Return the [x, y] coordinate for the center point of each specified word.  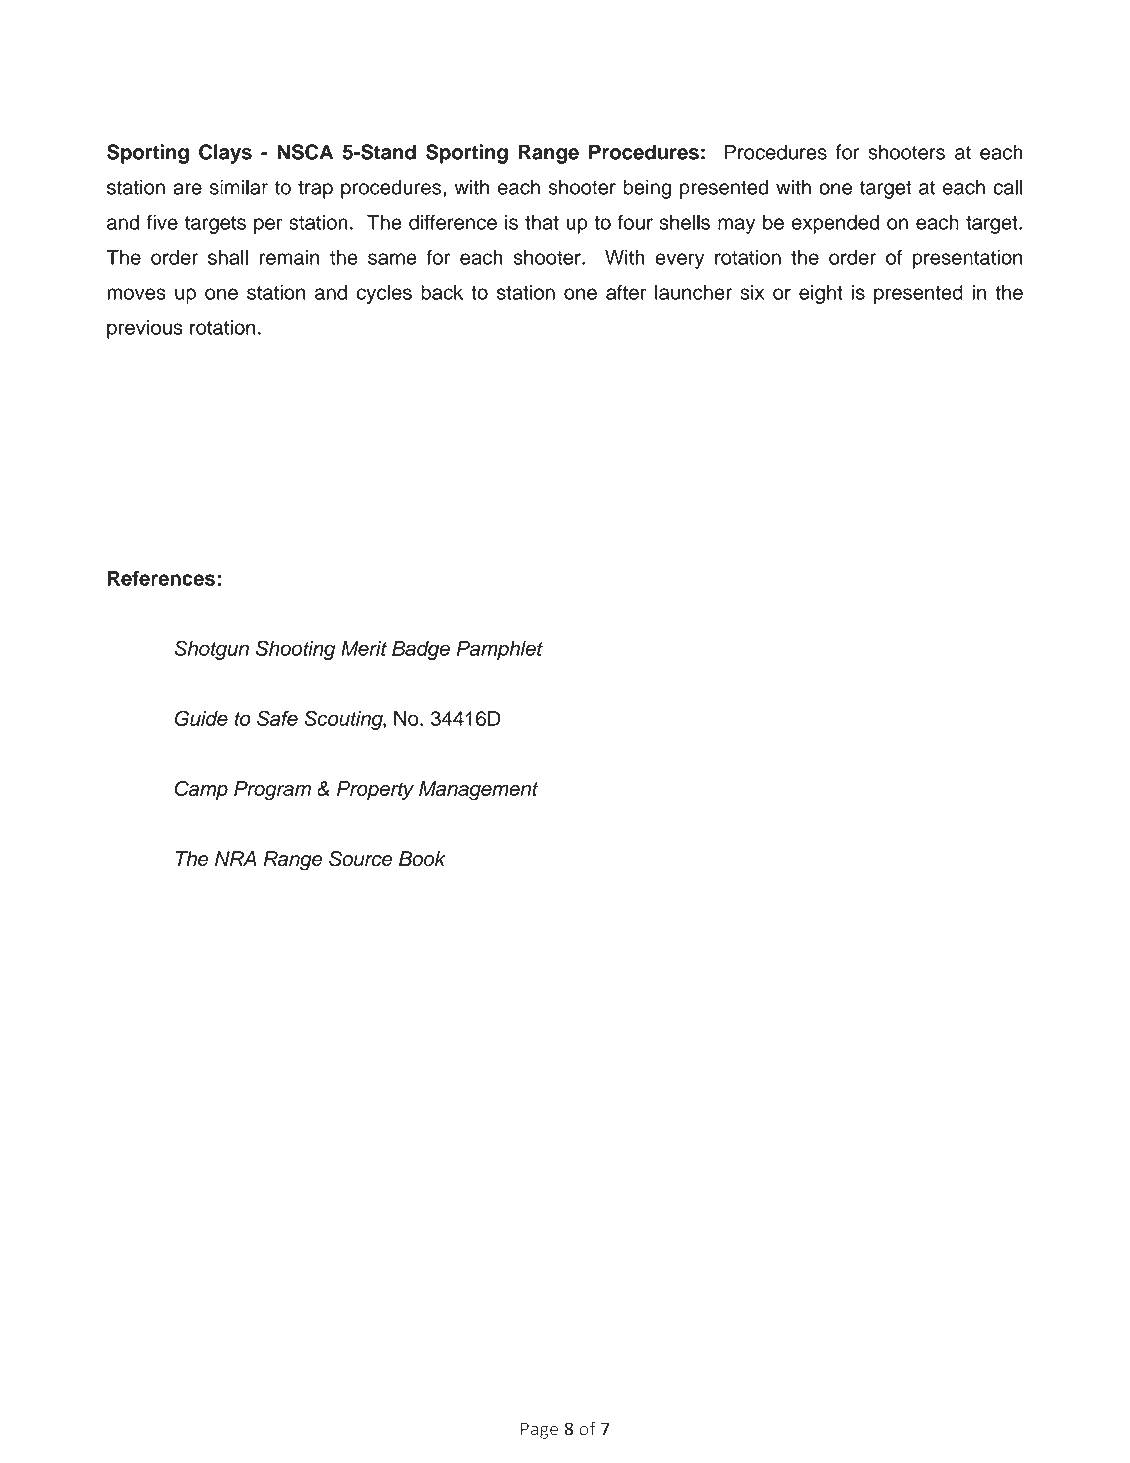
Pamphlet [500, 650]
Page [539, 1430]
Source [361, 859]
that [542, 222]
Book [422, 859]
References [161, 578]
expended [835, 224]
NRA [235, 858]
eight [821, 294]
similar [239, 187]
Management [478, 791]
